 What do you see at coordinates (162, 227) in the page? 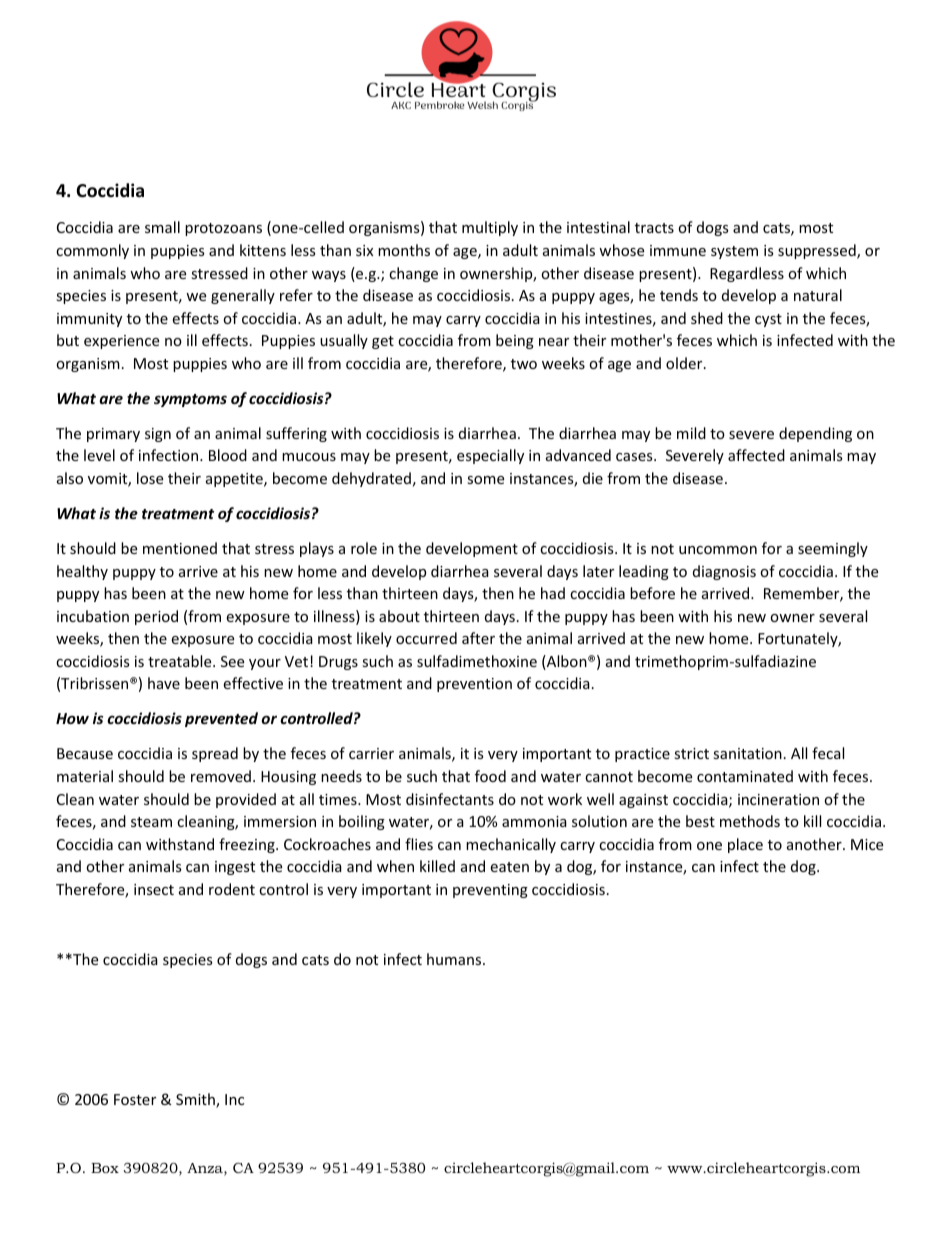
I see `small` at bounding box center [162, 227].
